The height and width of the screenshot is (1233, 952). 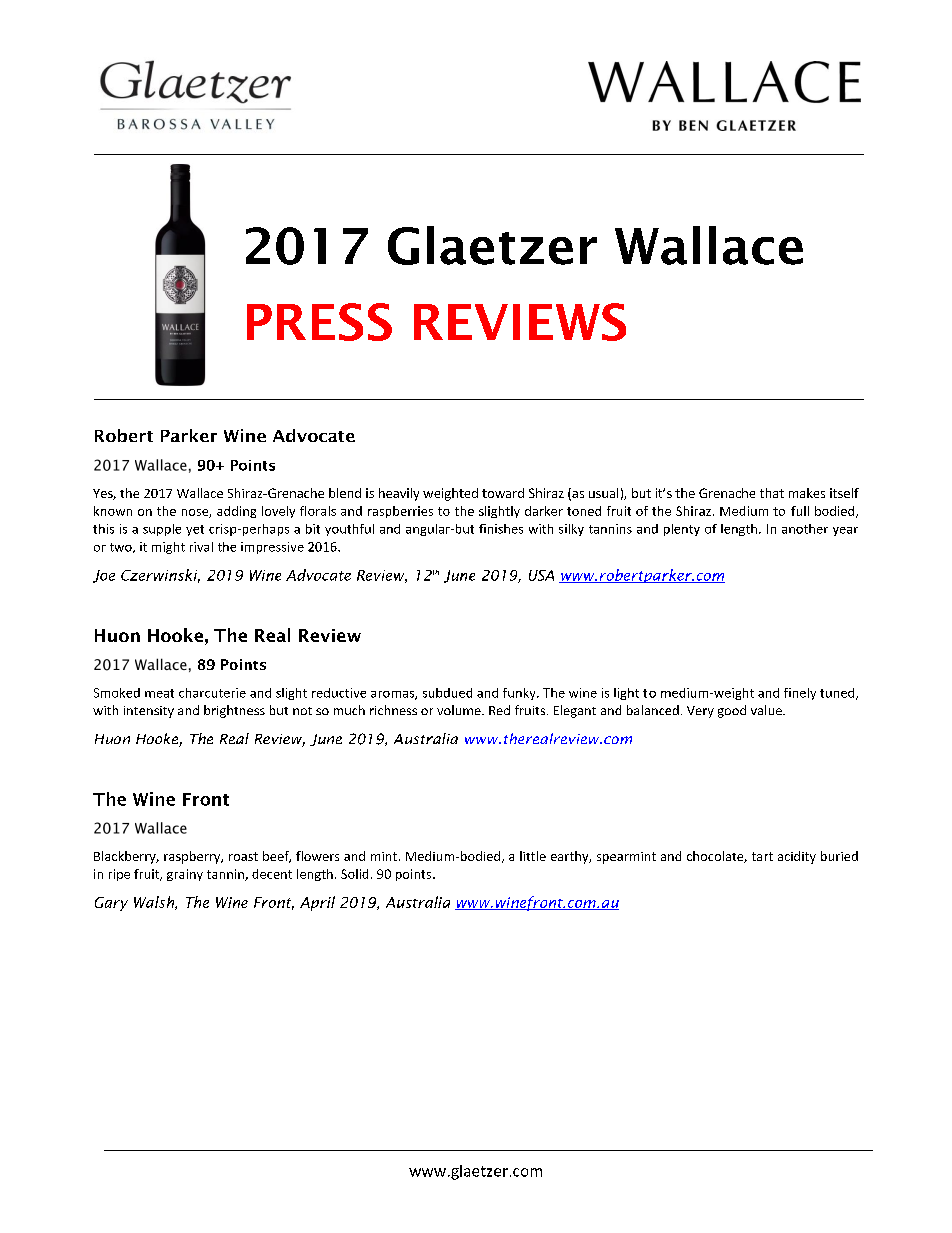 I want to click on that, so click(x=772, y=493).
